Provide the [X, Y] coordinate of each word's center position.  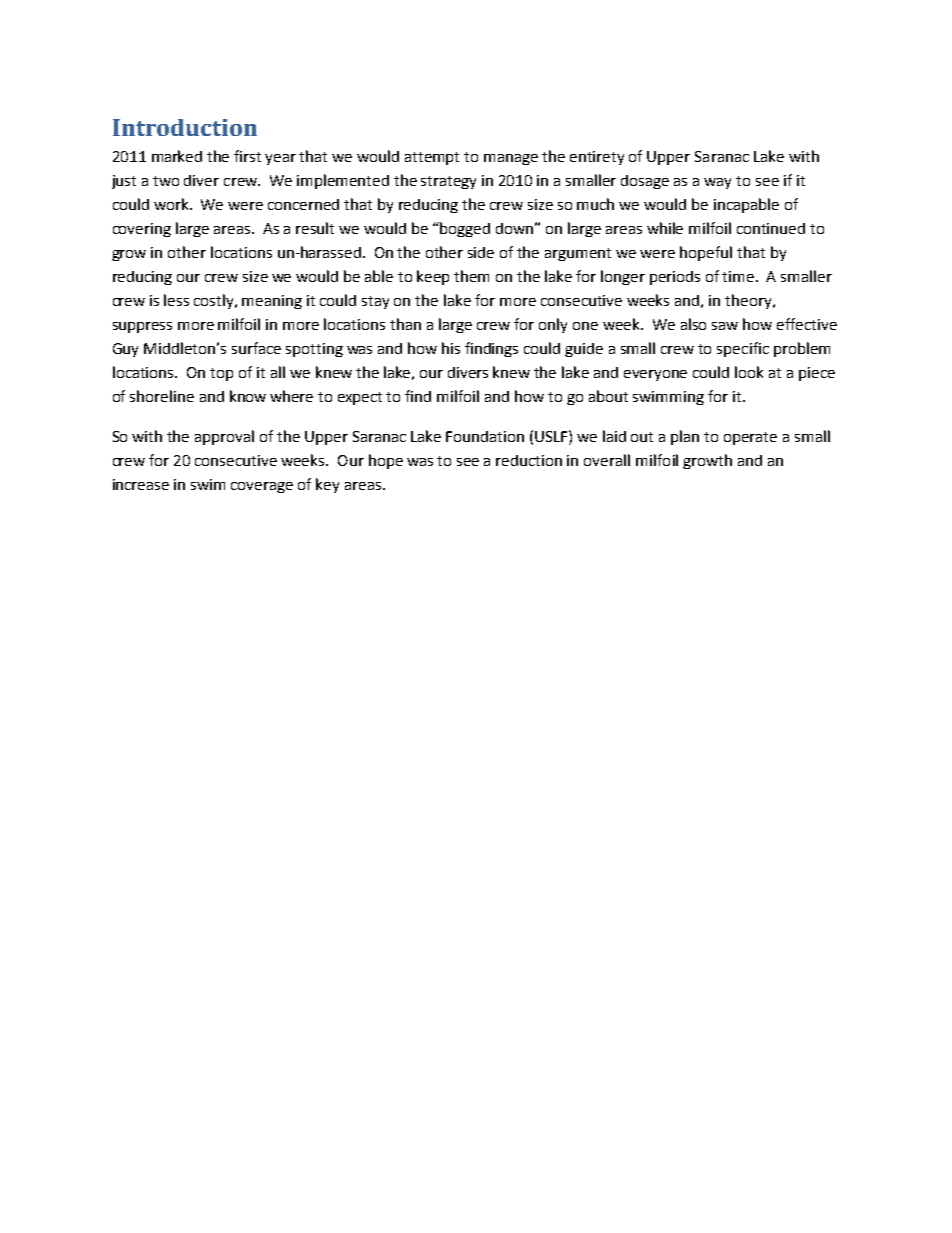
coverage [262, 487]
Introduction [185, 127]
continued [771, 228]
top [221, 374]
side [481, 252]
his [451, 348]
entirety [597, 158]
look [749, 372]
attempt [432, 158]
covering [142, 230]
